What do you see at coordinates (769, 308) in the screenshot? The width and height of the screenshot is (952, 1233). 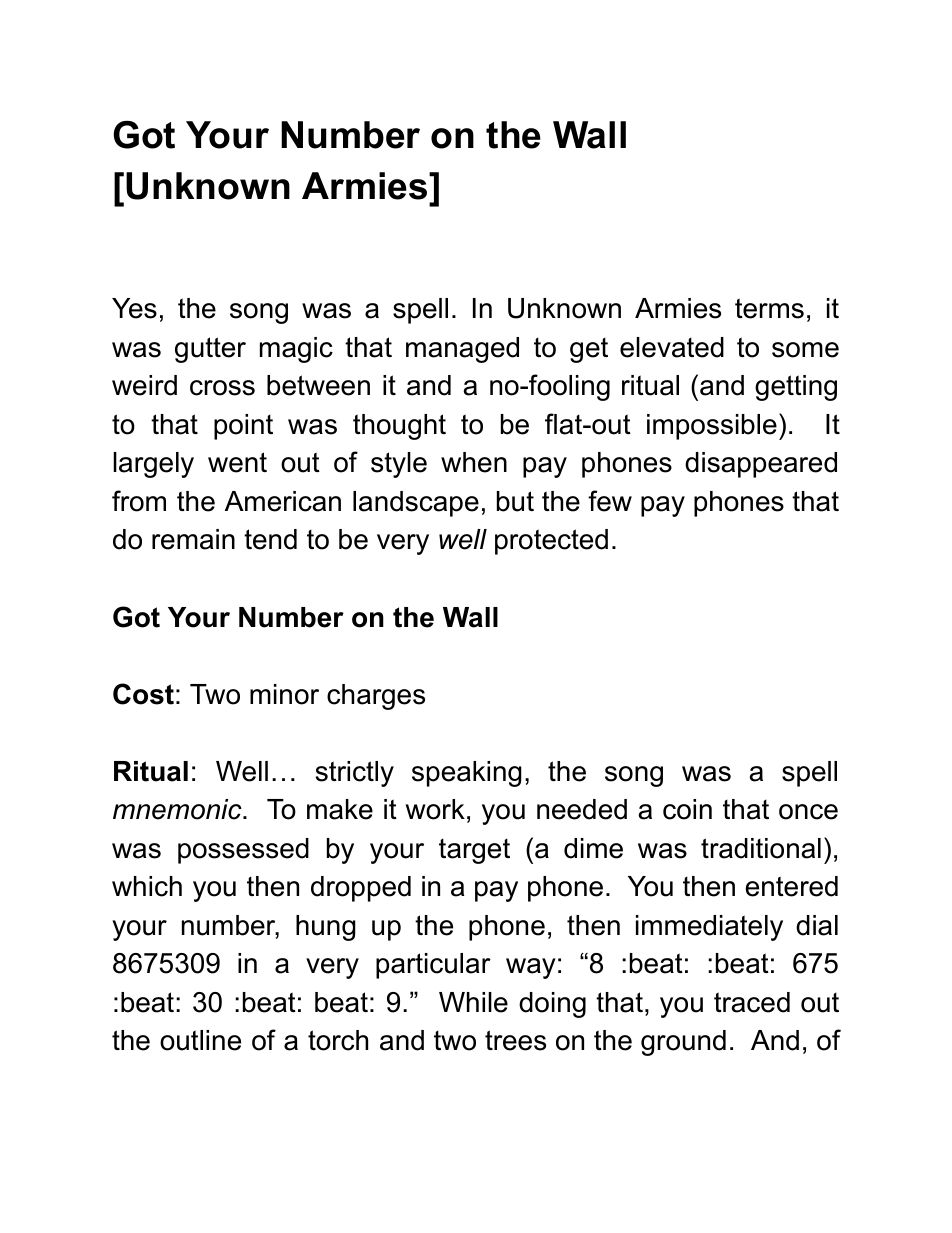 I see `terms` at bounding box center [769, 308].
